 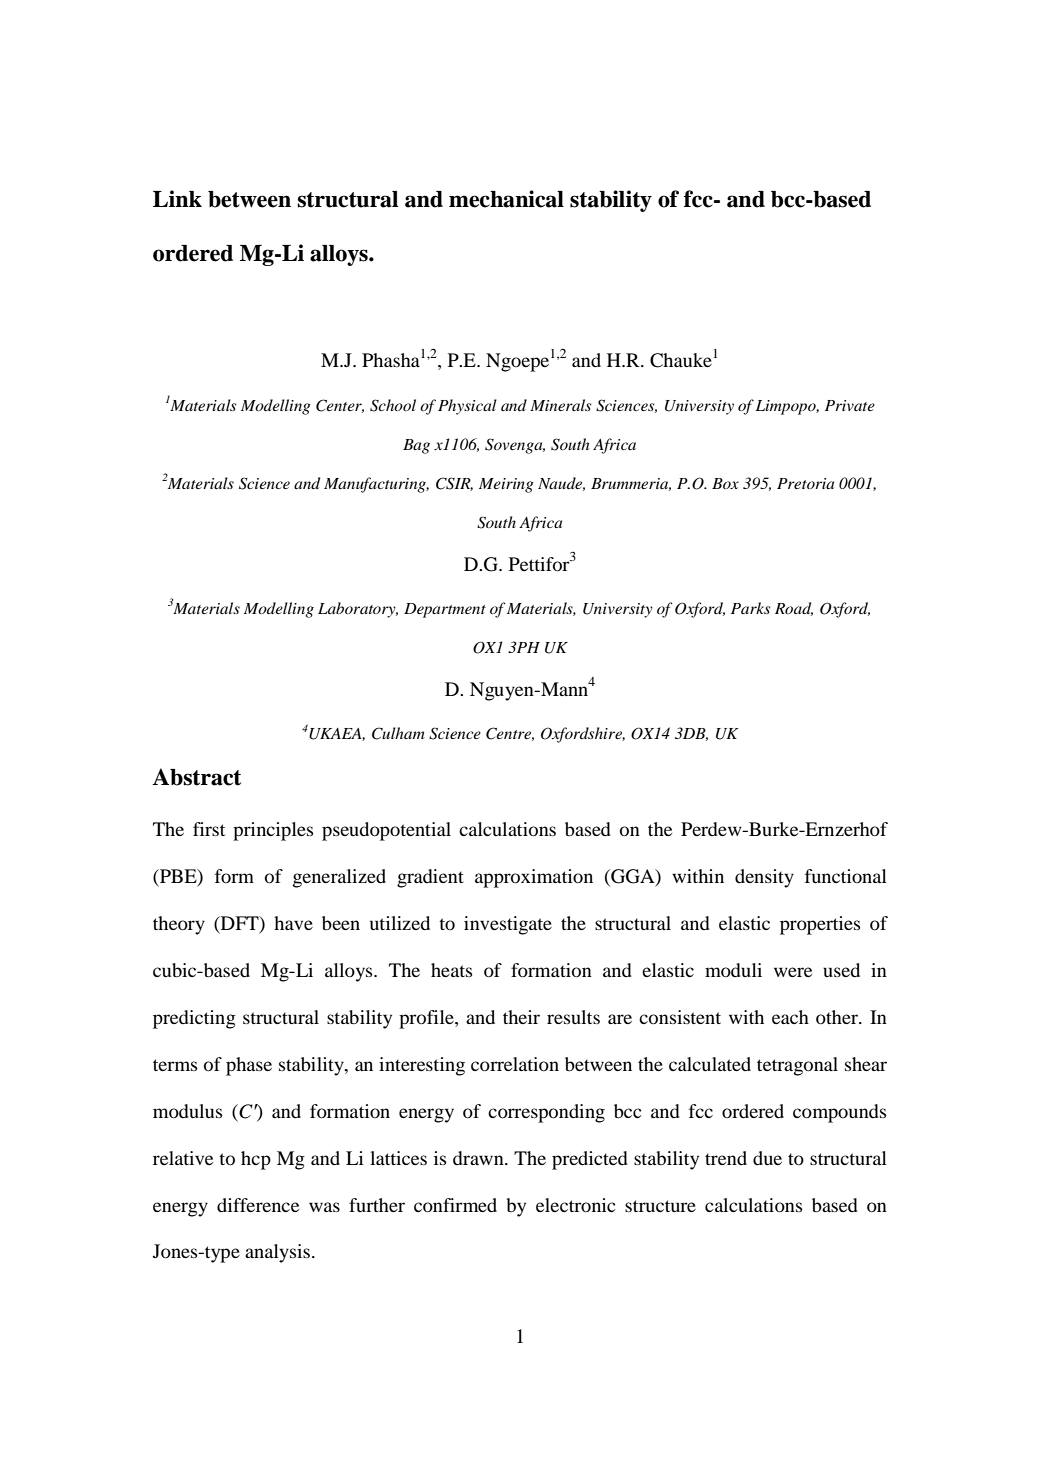 What do you see at coordinates (521, 1017) in the screenshot?
I see `their` at bounding box center [521, 1017].
